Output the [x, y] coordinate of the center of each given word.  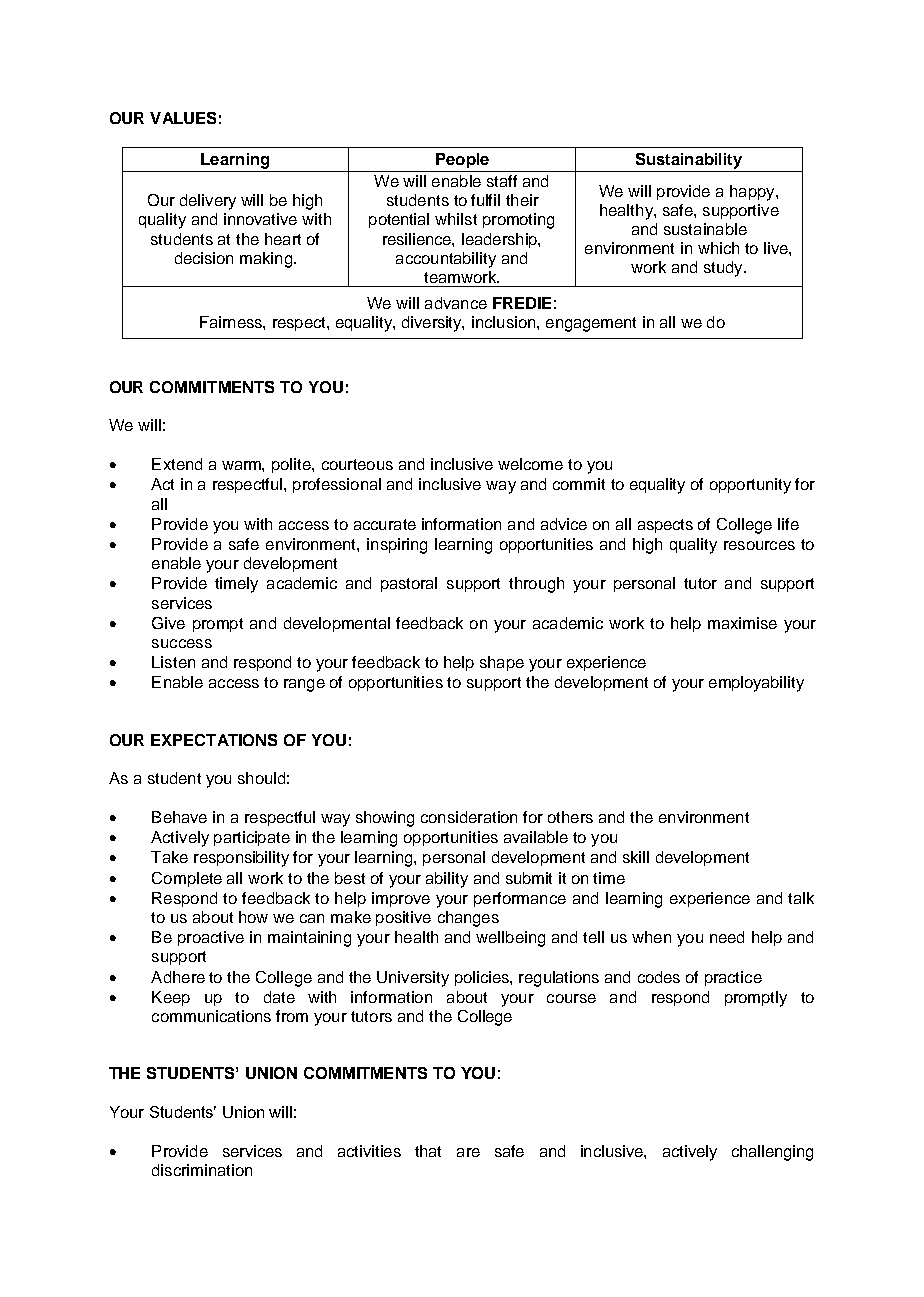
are [468, 1152]
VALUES [183, 118]
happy [753, 193]
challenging [772, 1153]
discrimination [202, 1170]
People [462, 160]
